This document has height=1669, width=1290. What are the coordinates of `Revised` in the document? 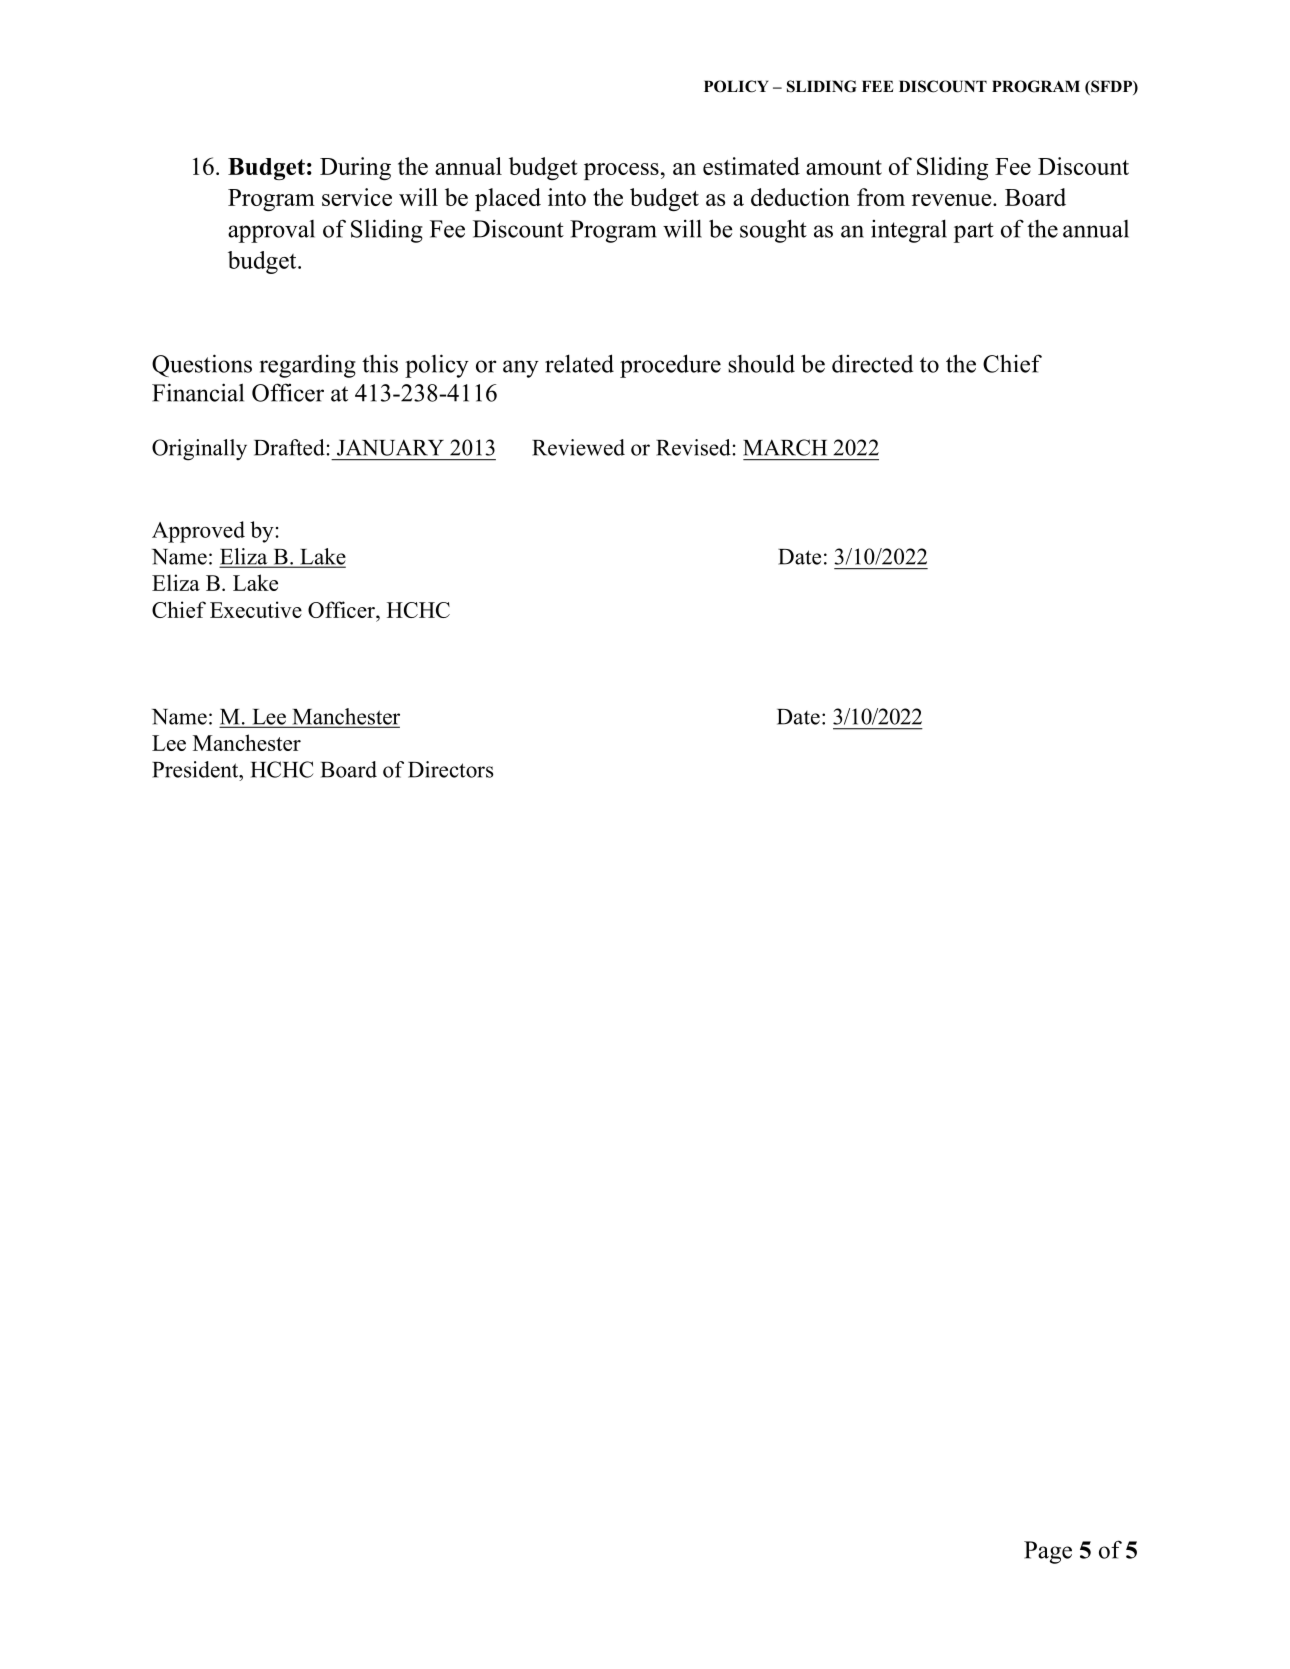 It's located at (693, 447).
